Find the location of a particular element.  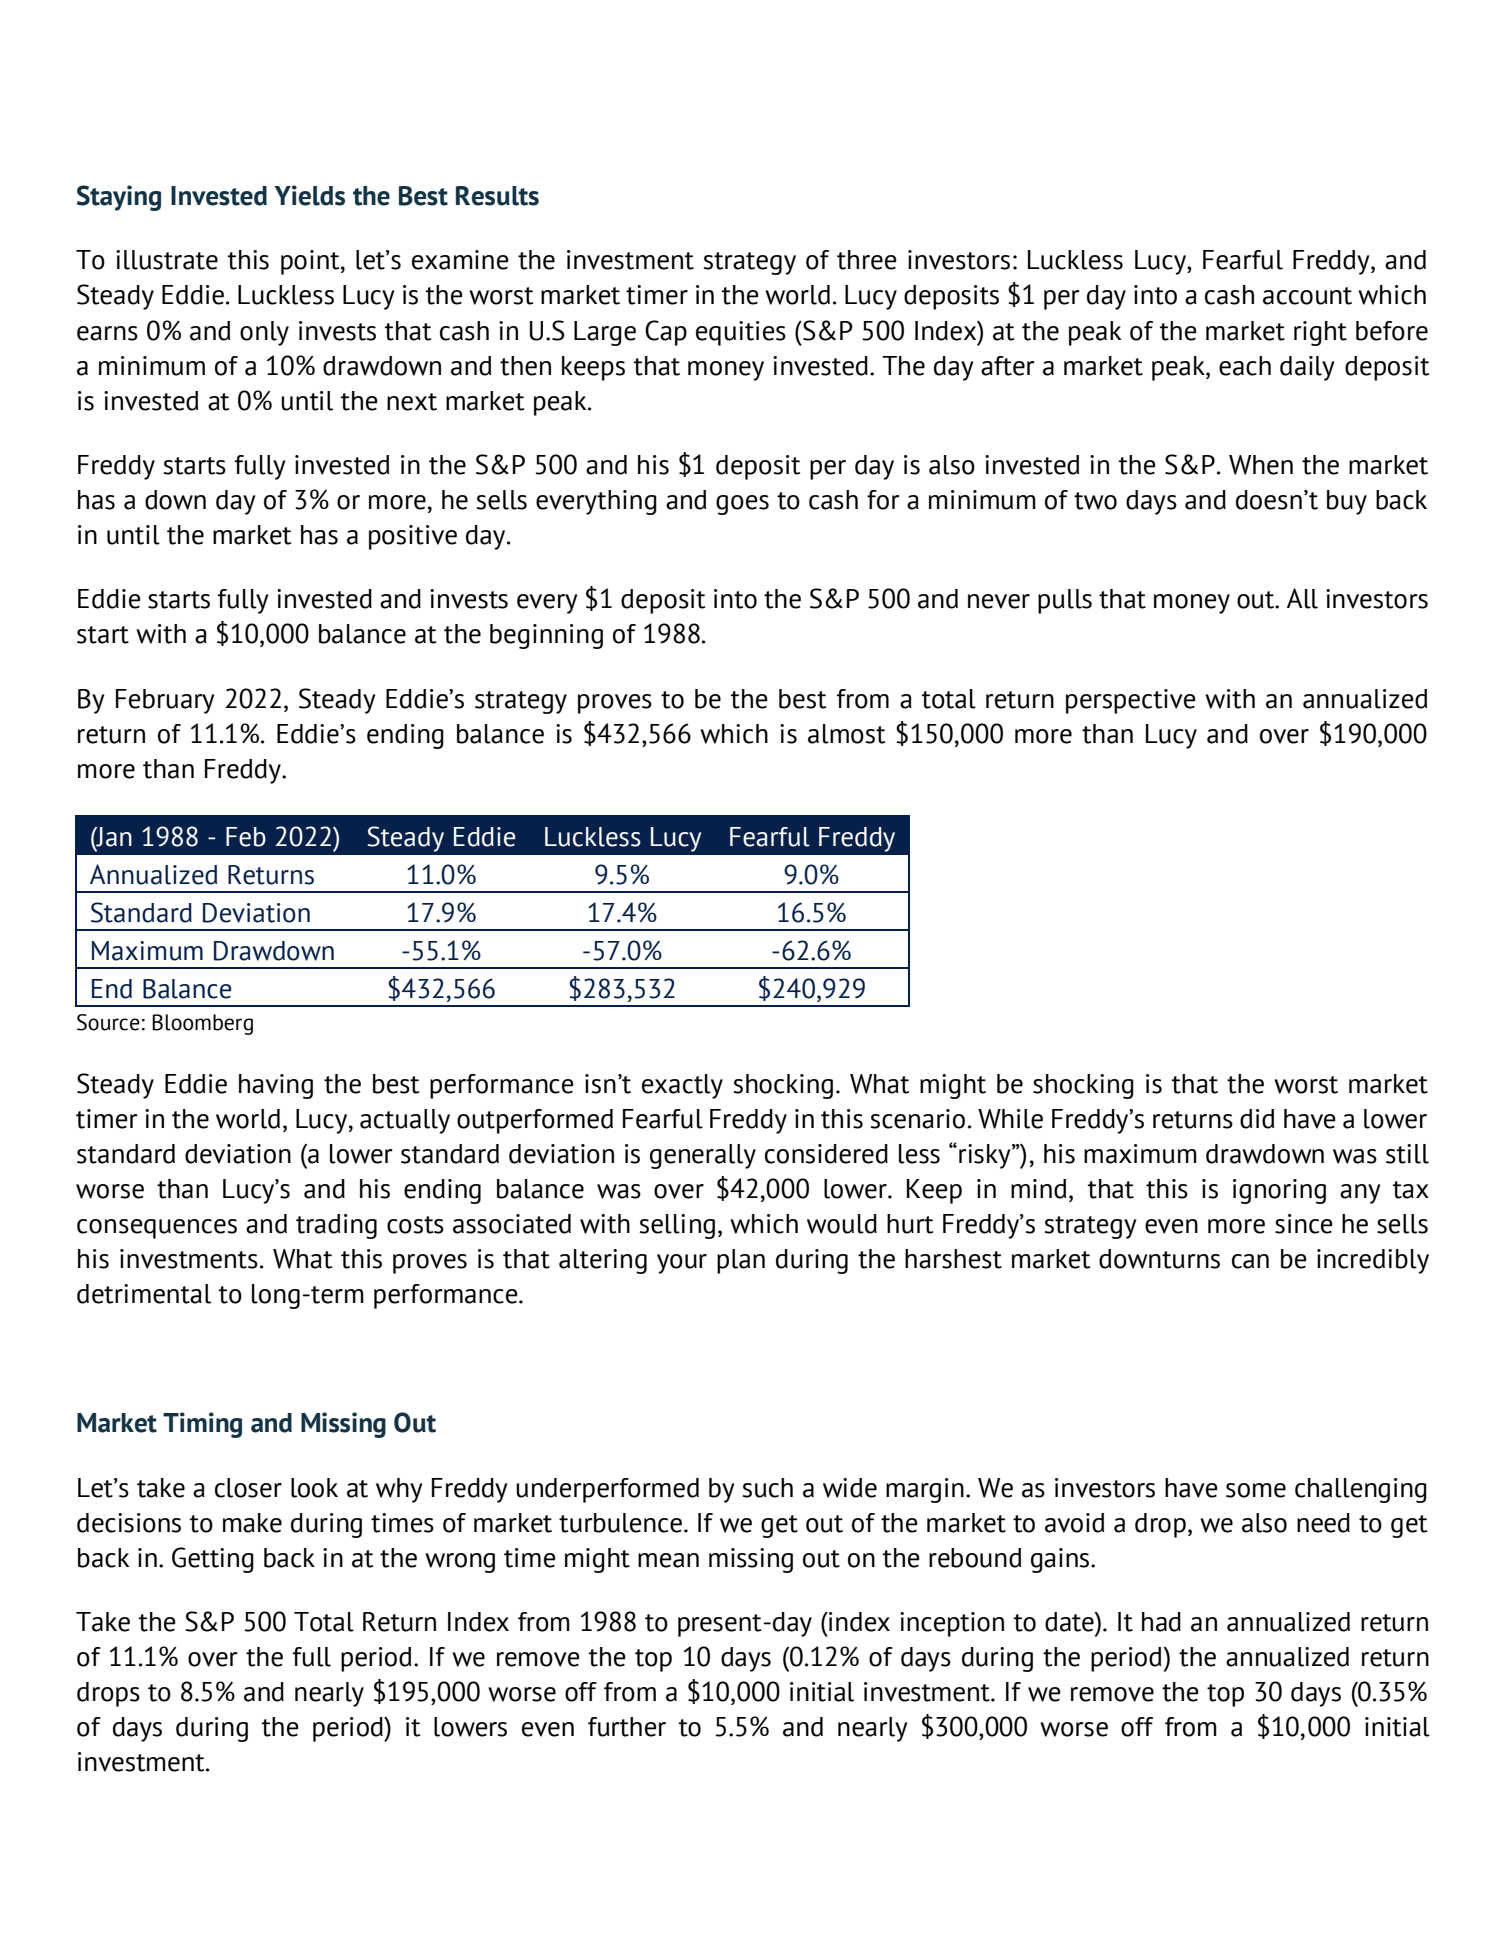

three is located at coordinates (867, 260).
